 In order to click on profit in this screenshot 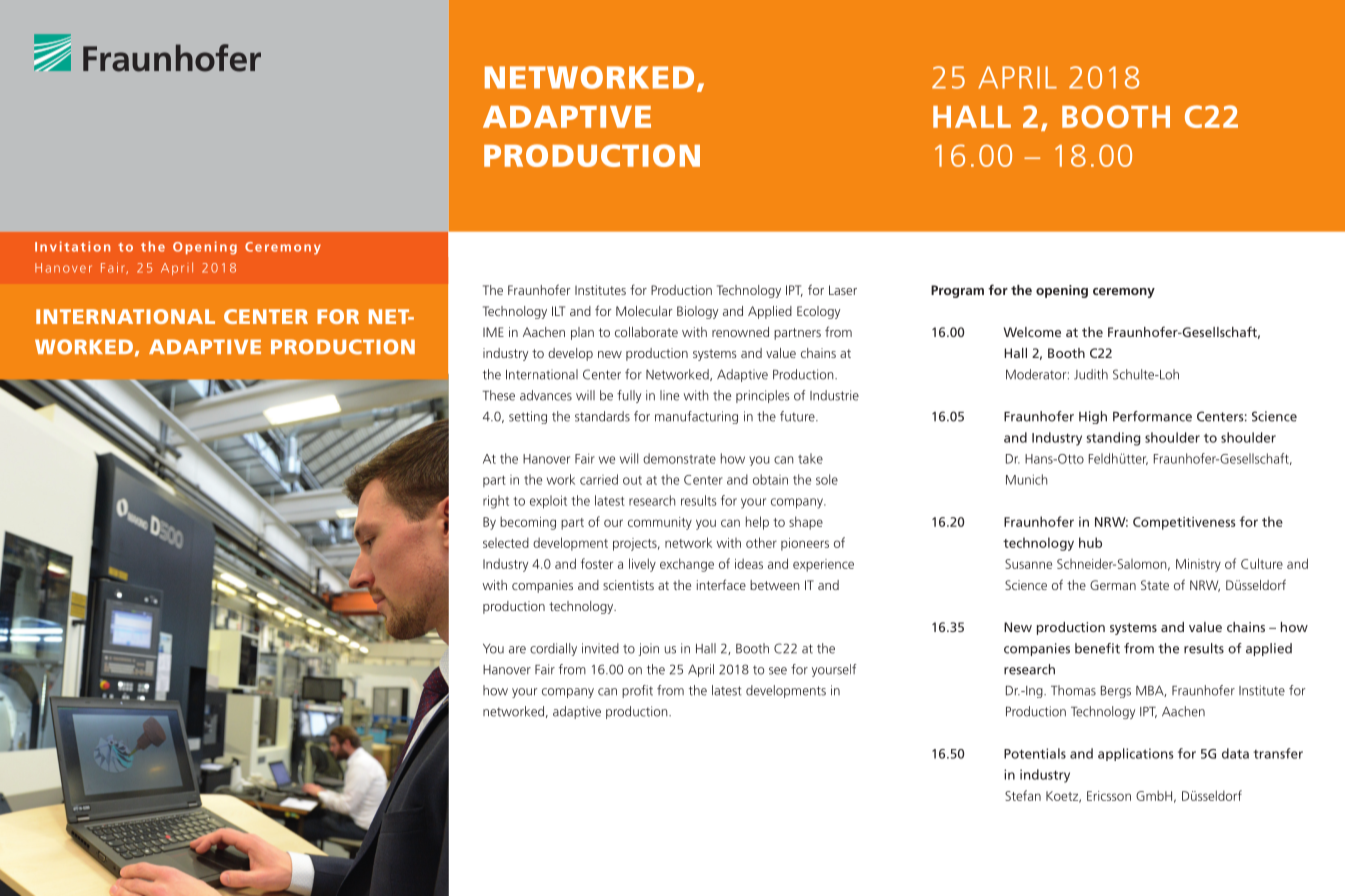, I will do `click(637, 691)`.
